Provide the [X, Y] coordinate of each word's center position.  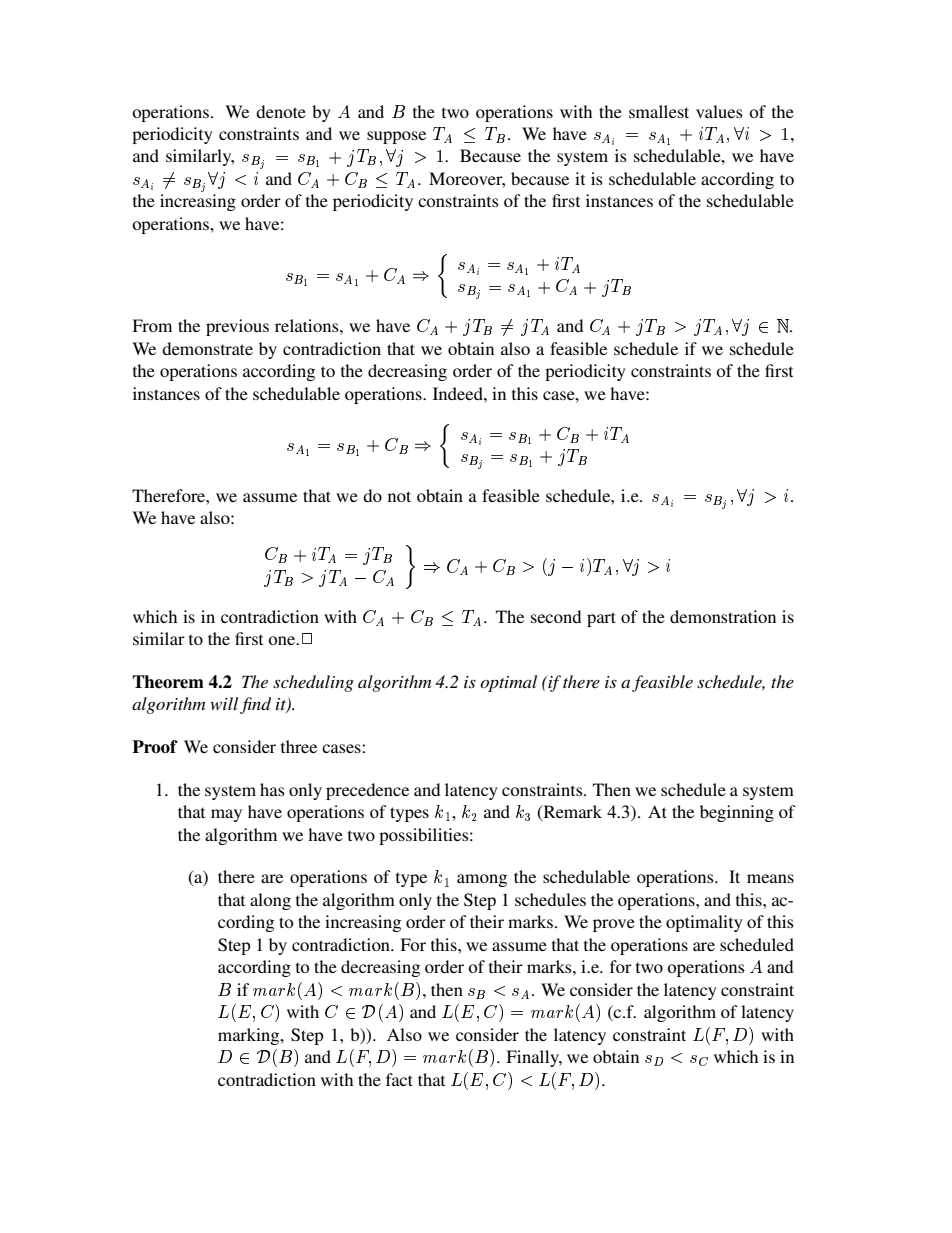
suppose [396, 137]
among [482, 880]
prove [614, 925]
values [719, 111]
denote [281, 111]
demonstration [723, 616]
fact [399, 1079]
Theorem [168, 682]
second [556, 616]
